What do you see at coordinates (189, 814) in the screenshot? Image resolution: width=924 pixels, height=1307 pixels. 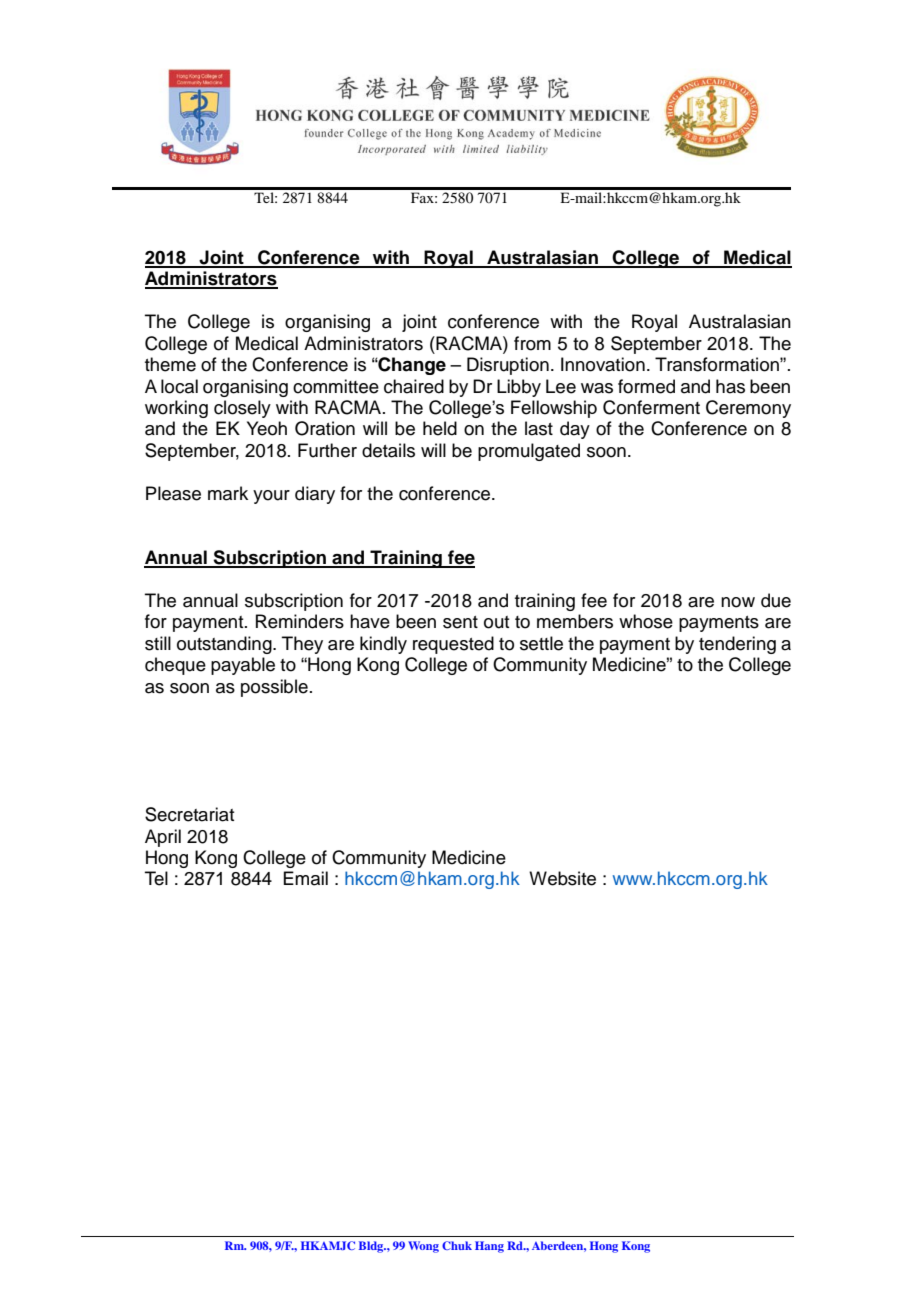 I see `Secretariat` at bounding box center [189, 814].
